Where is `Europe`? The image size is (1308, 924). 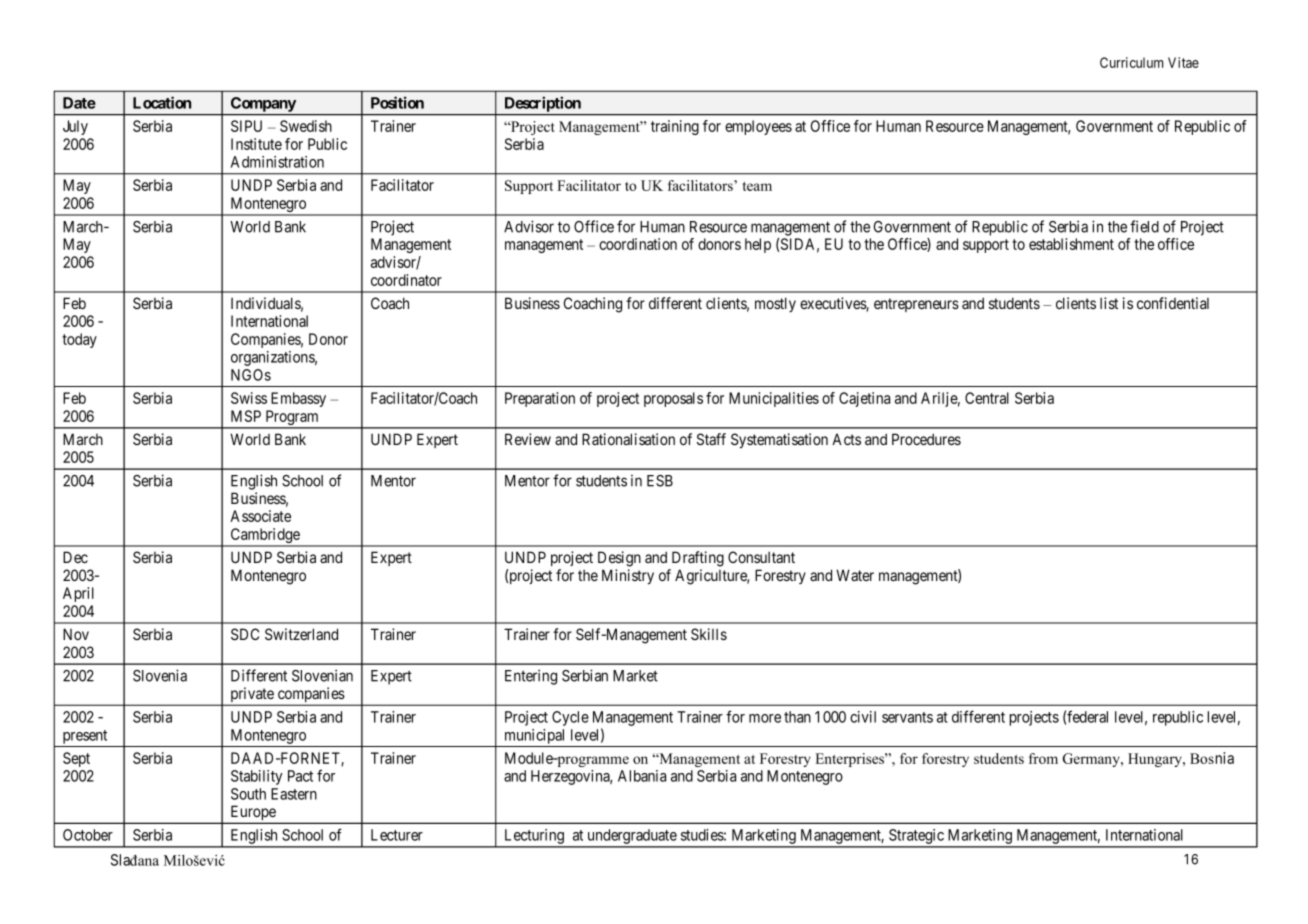 Europe is located at coordinates (253, 814).
